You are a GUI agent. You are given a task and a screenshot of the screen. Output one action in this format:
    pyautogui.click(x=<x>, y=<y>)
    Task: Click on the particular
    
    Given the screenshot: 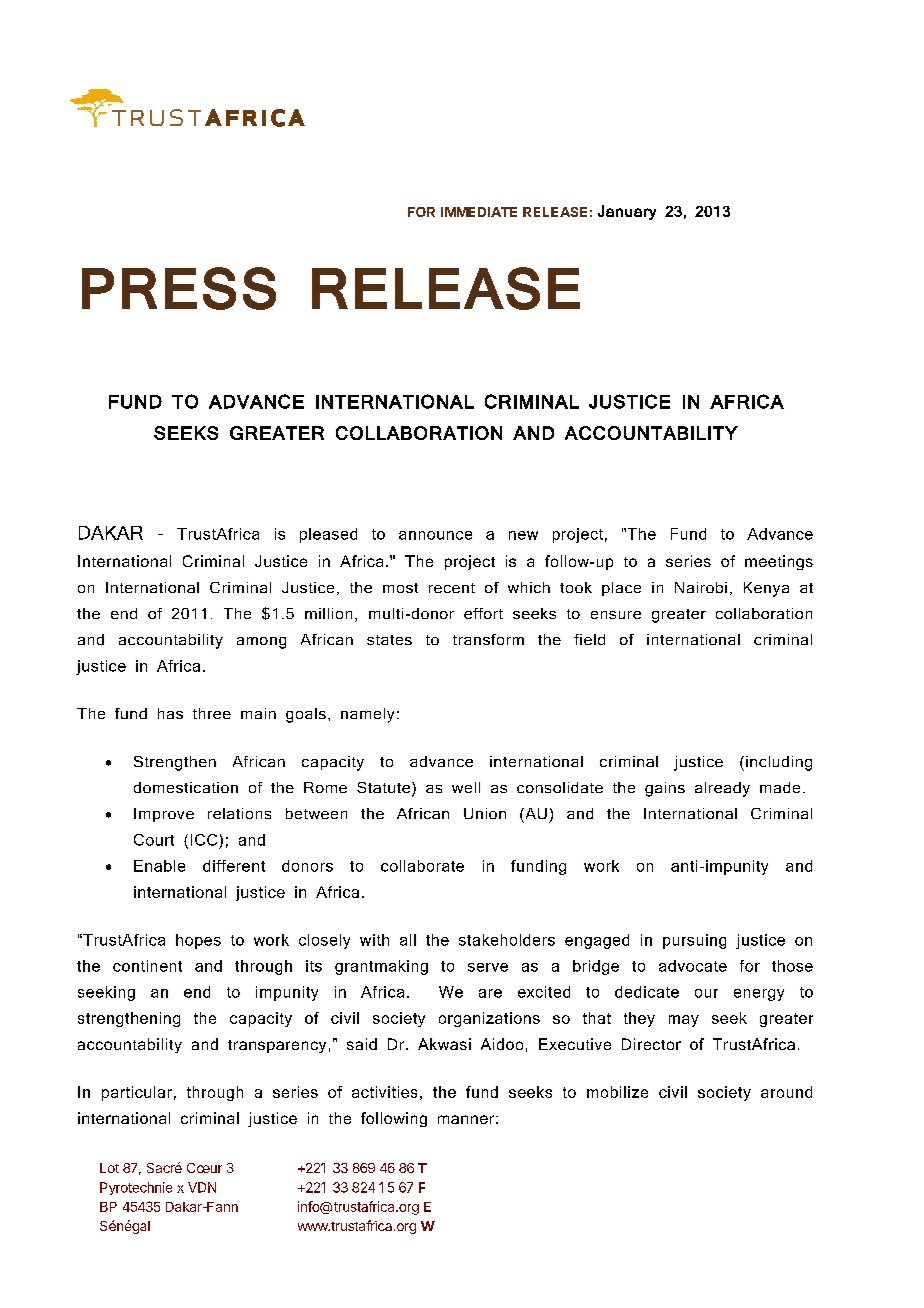 What is the action you would take?
    pyautogui.click(x=137, y=1093)
